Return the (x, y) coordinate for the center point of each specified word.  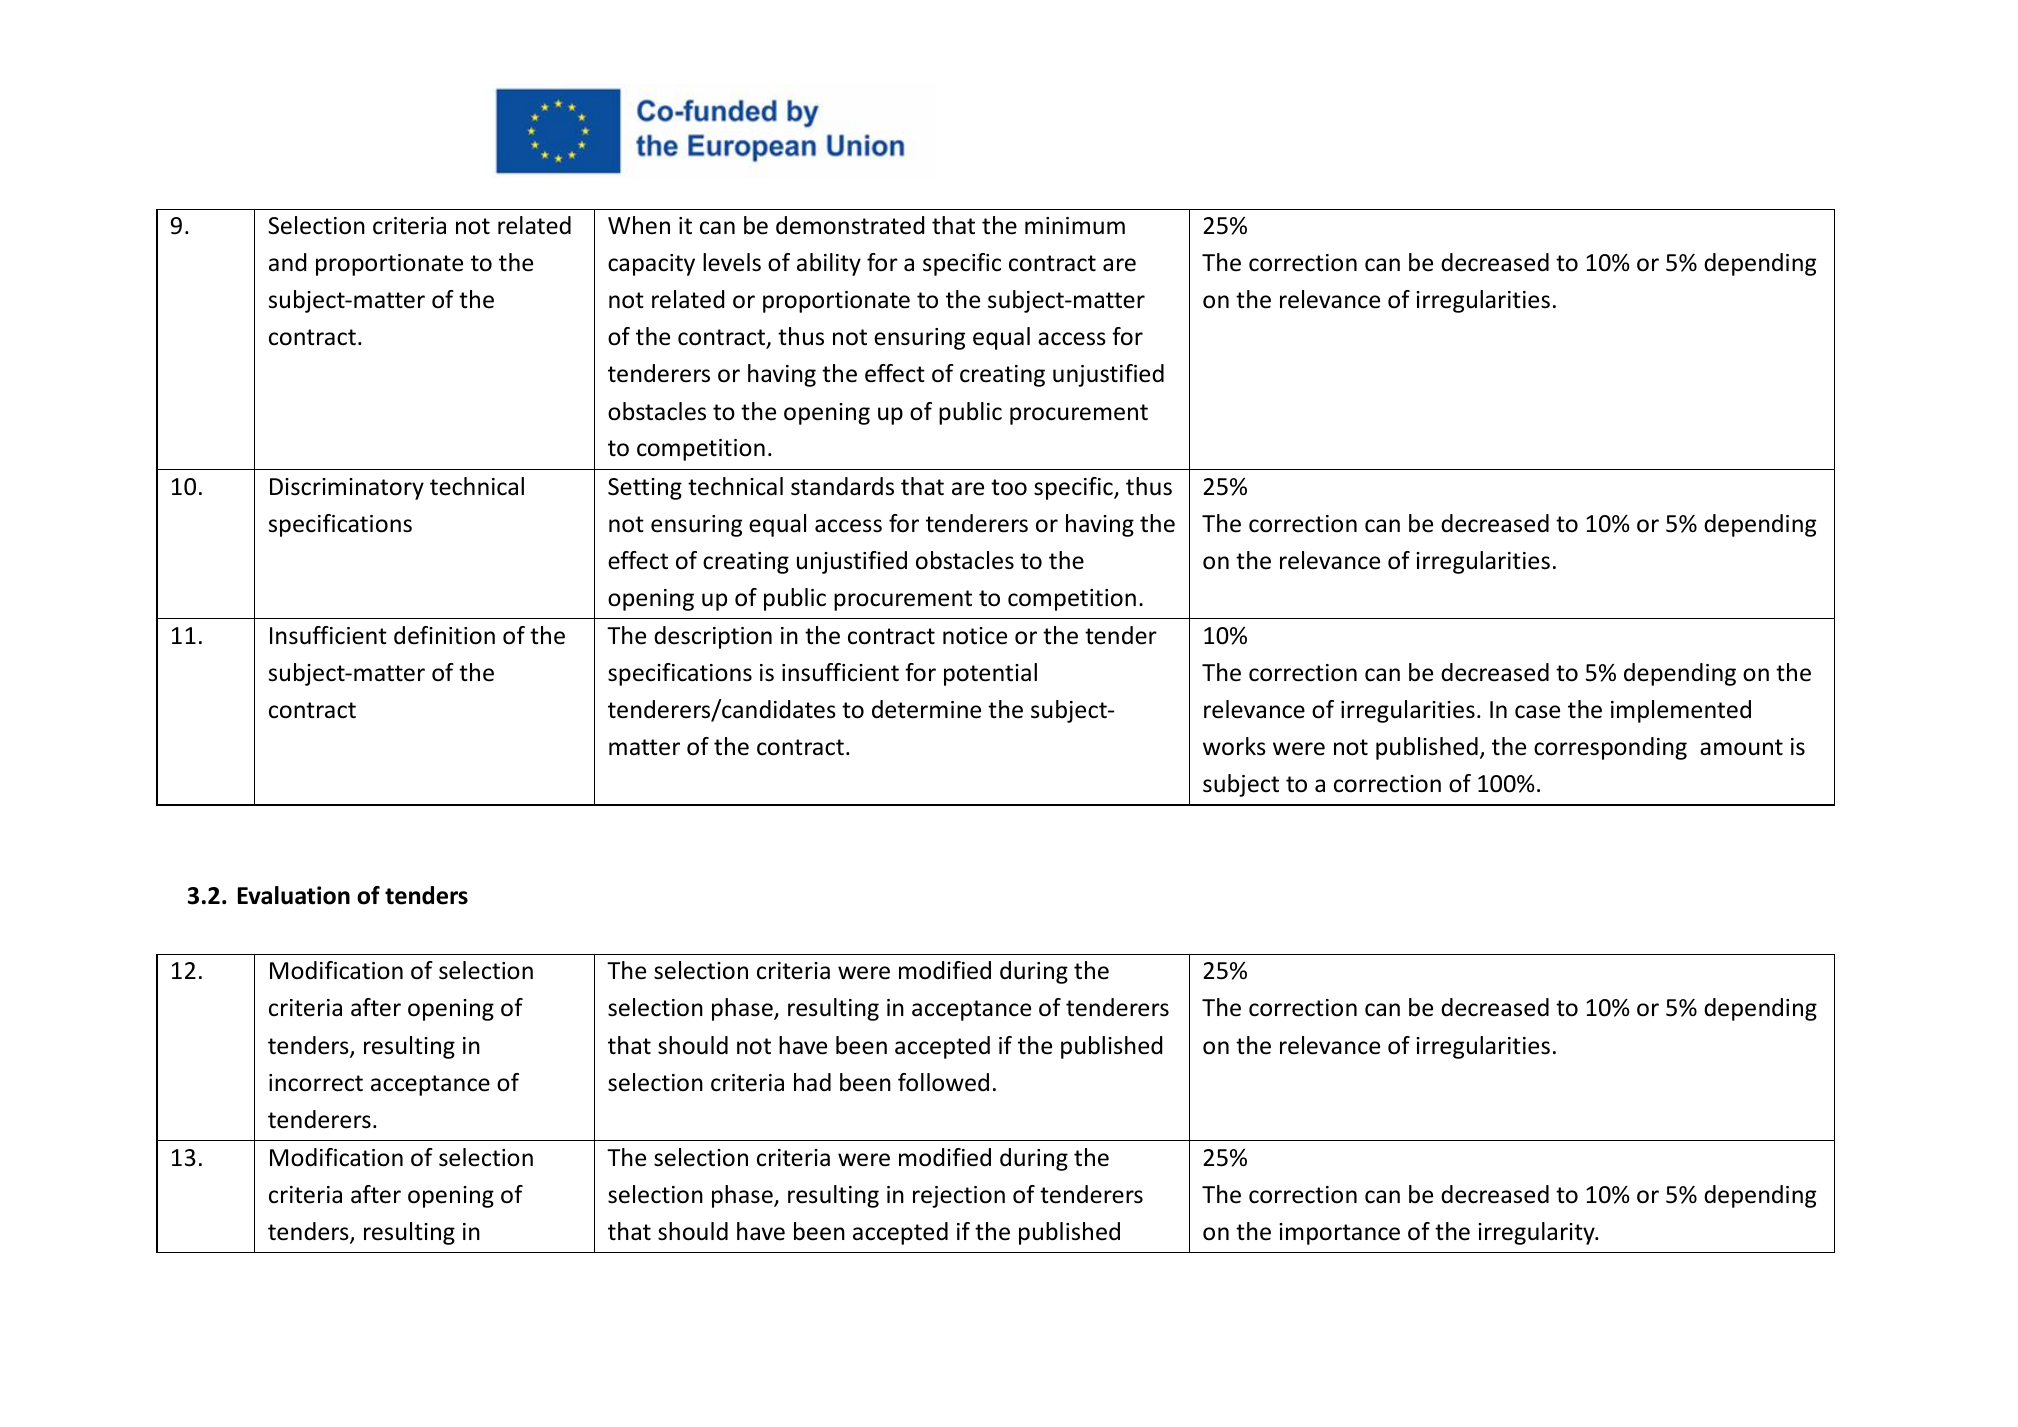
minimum (1075, 226)
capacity (651, 265)
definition (444, 635)
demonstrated (850, 225)
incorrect (316, 1083)
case (1537, 712)
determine (926, 709)
